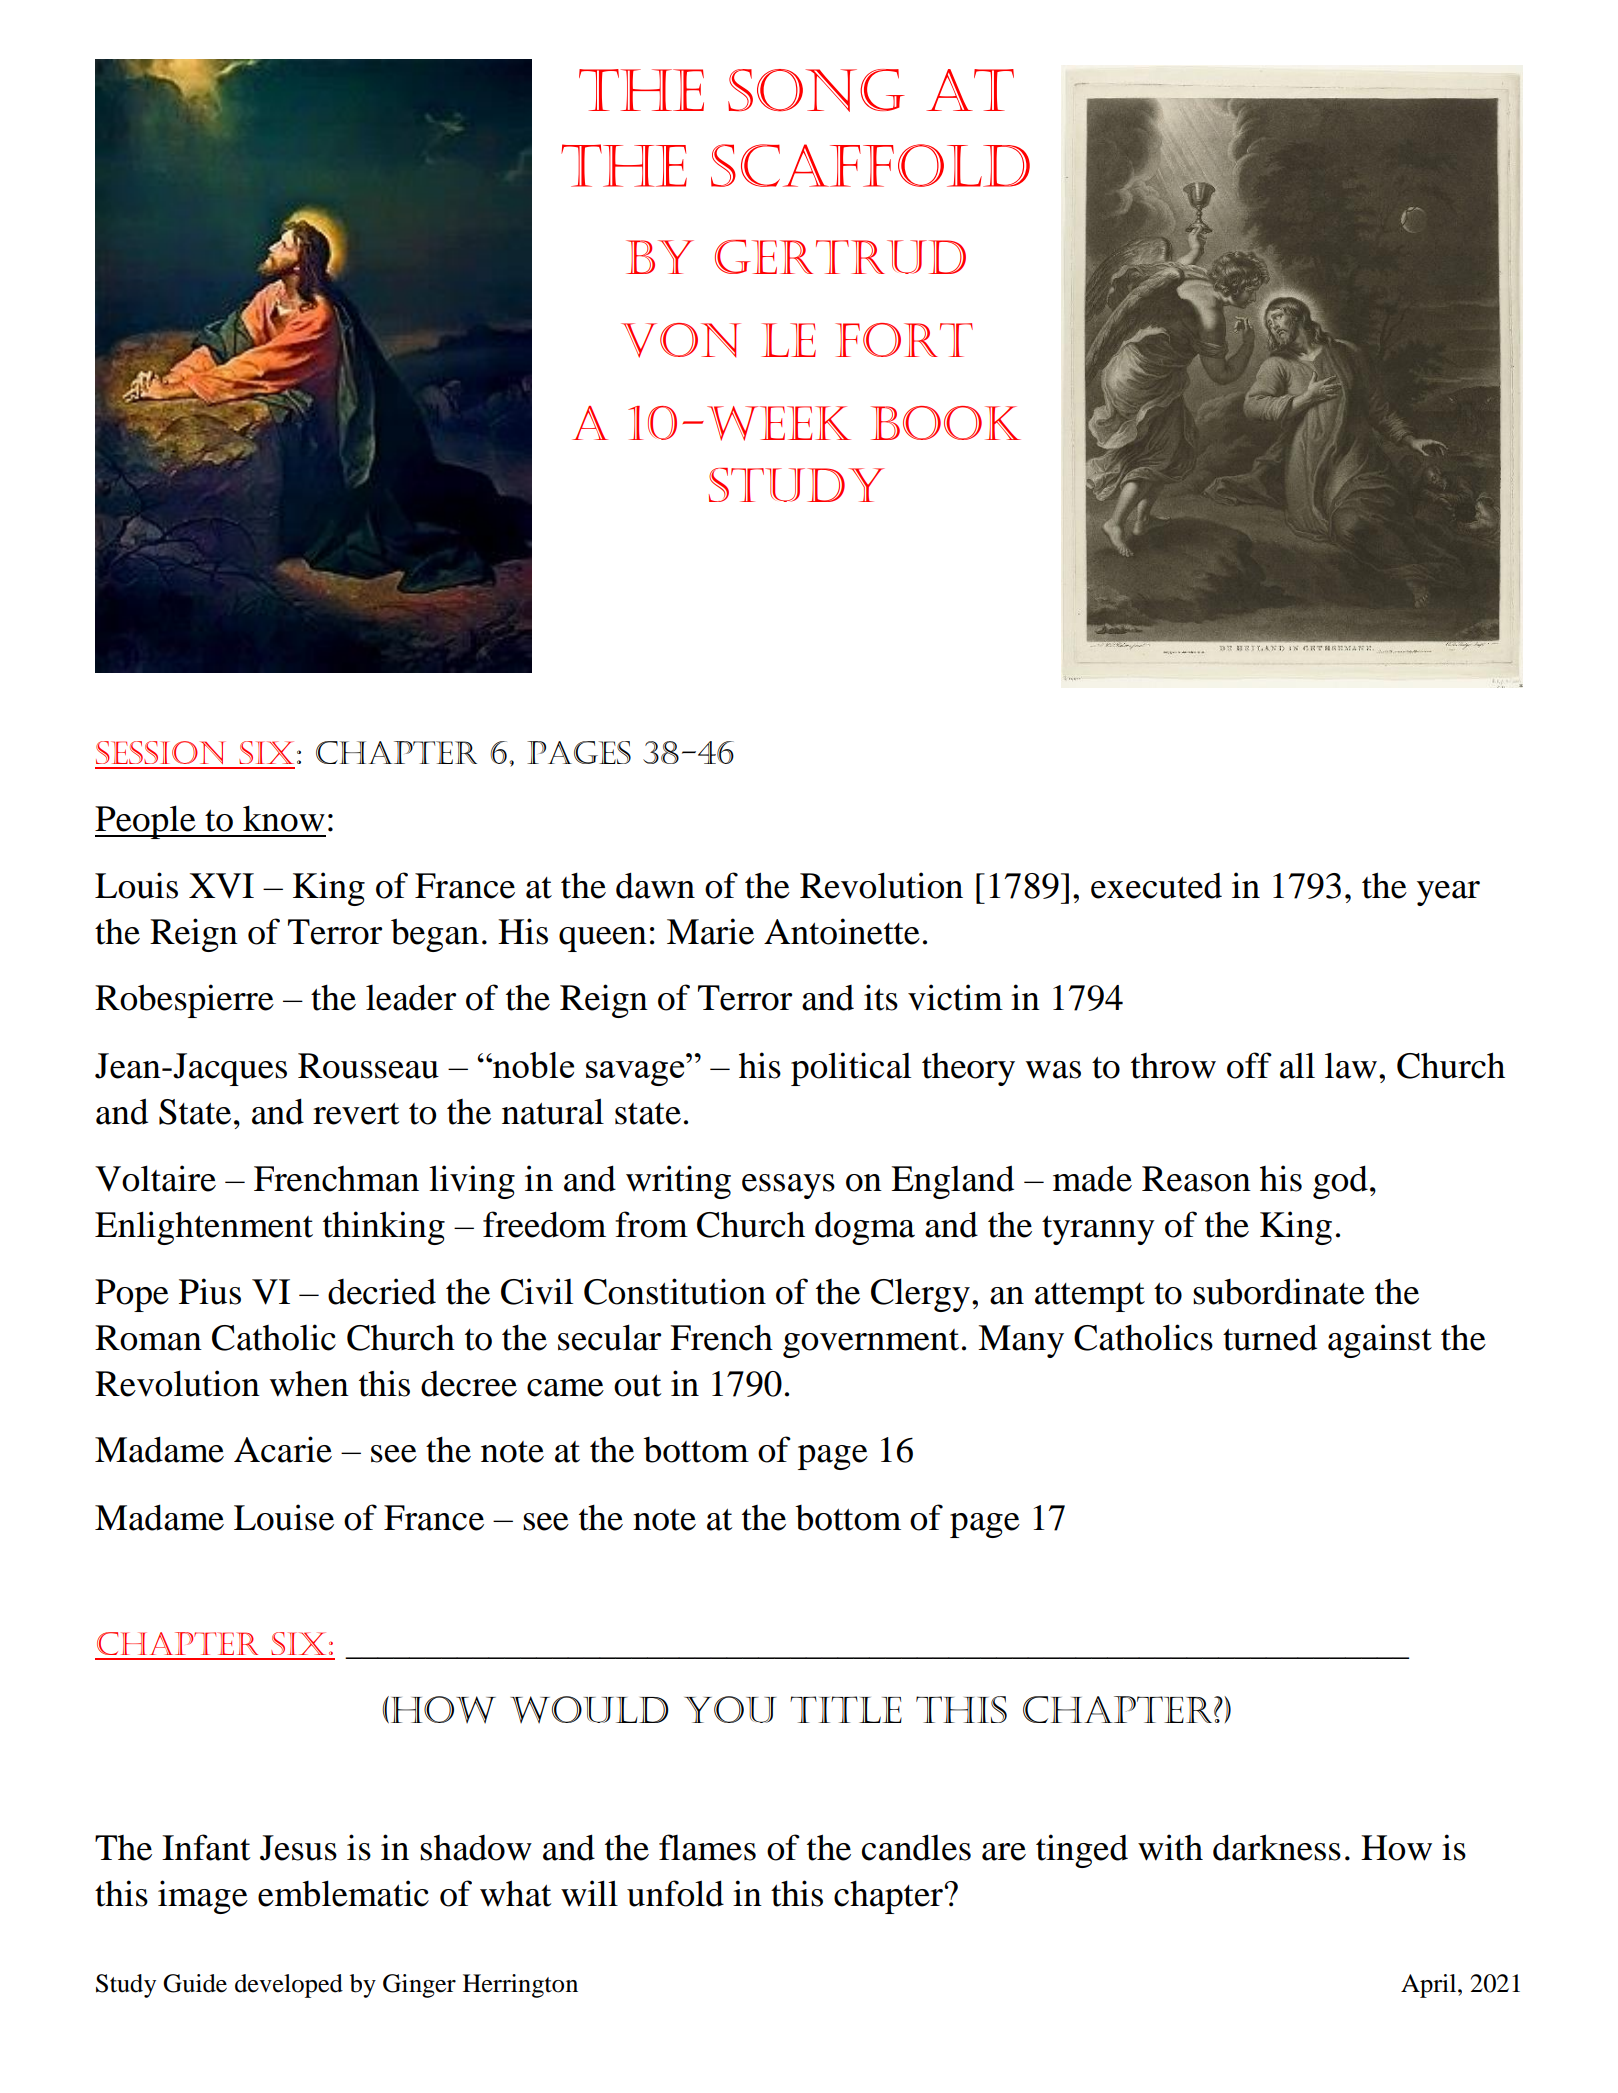 Image resolution: width=1618 pixels, height=2093 pixels. What do you see at coordinates (1297, 1065) in the screenshot?
I see `all` at bounding box center [1297, 1065].
